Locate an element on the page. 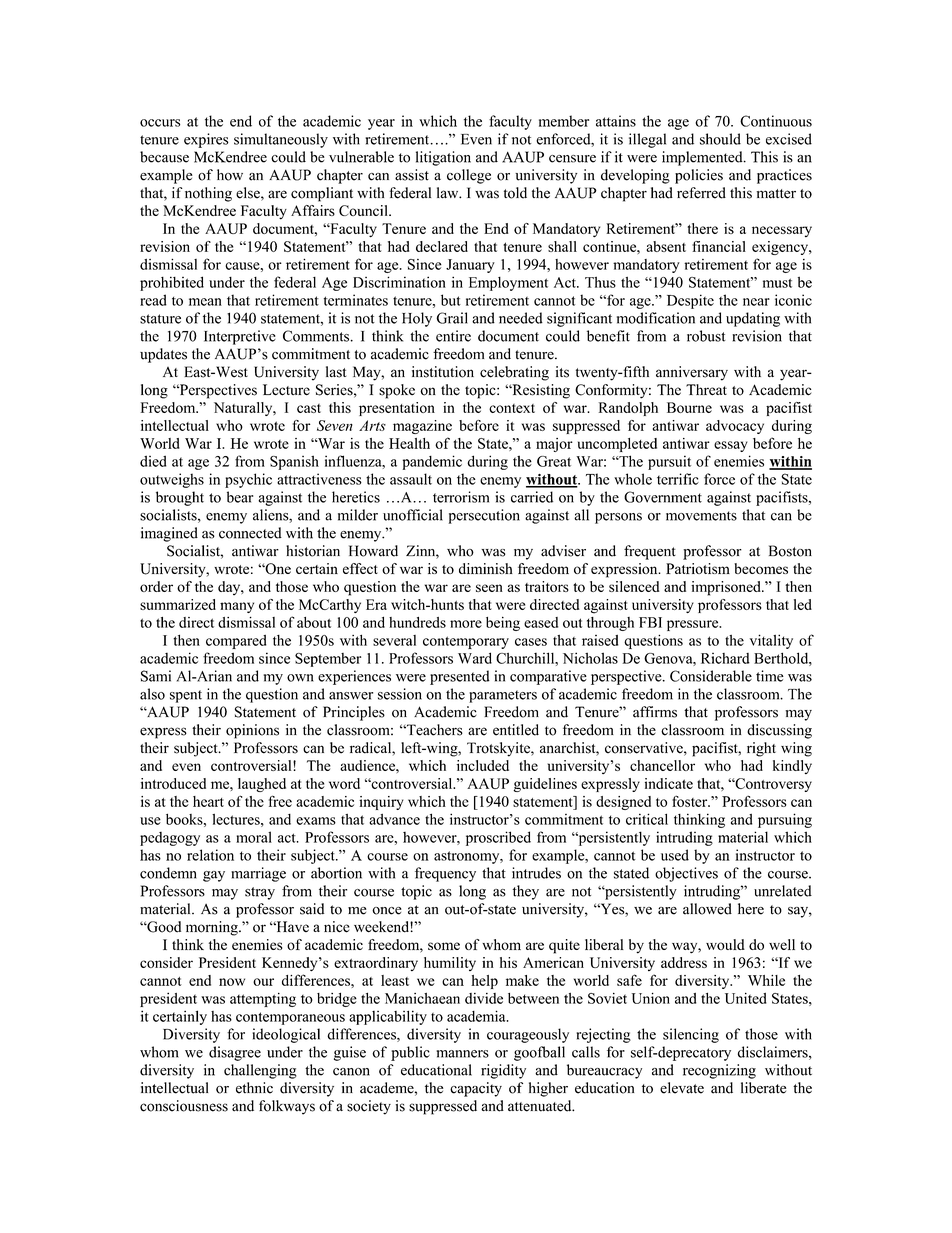 This page has width=952, height=1233. Threat is located at coordinates (706, 390).
